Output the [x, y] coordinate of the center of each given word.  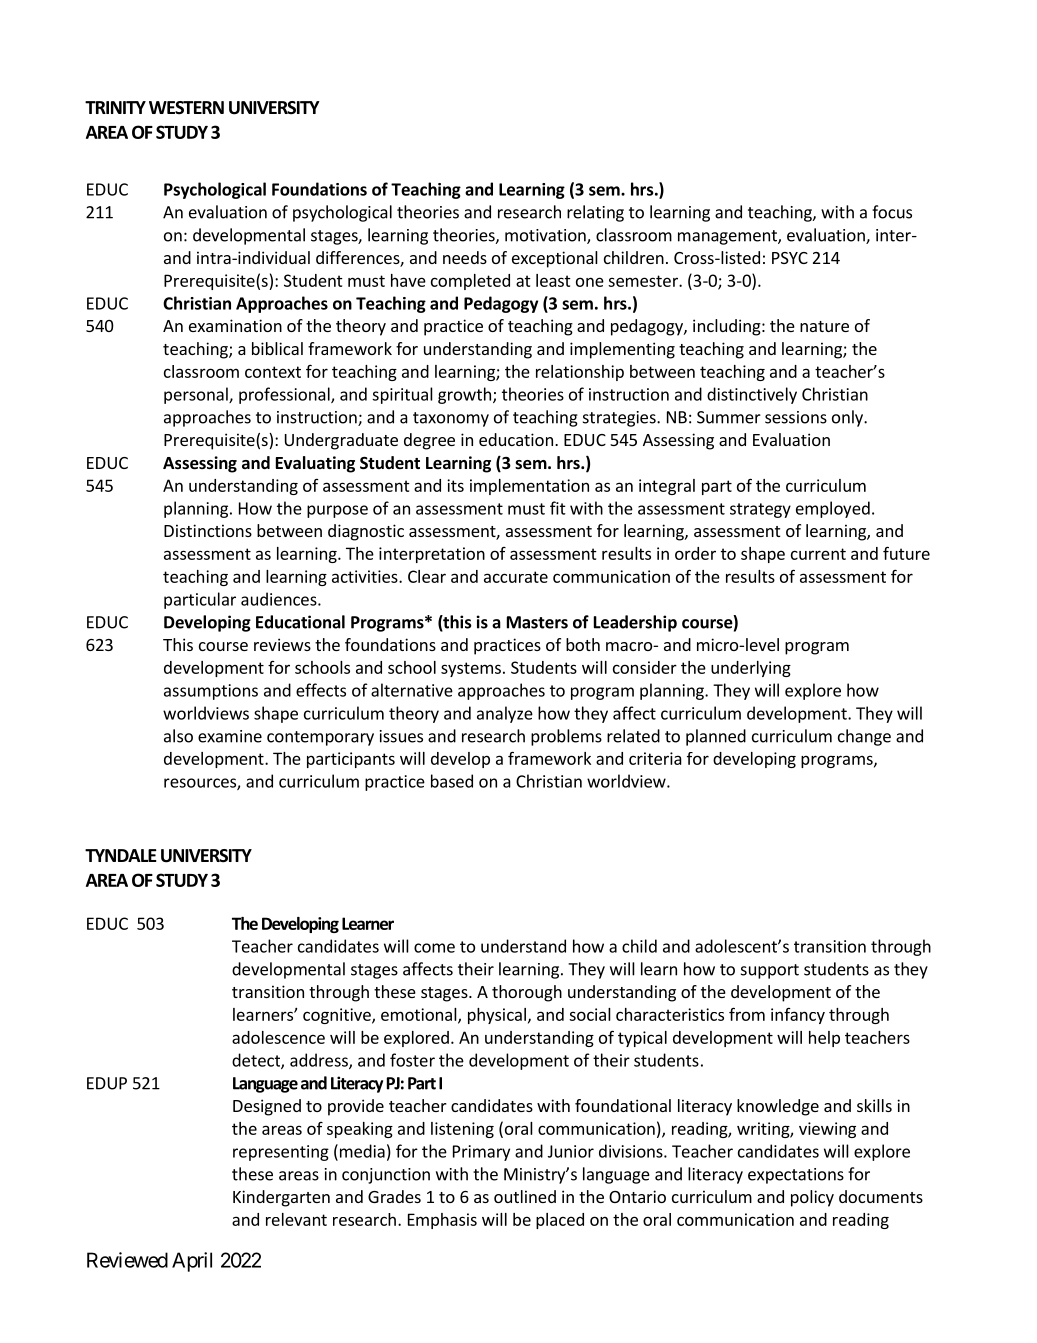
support [770, 971]
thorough [527, 993]
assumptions [211, 692]
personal [197, 395]
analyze [505, 714]
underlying [751, 669]
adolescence [278, 1037]
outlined [525, 1196]
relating [595, 213]
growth [464, 395]
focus [892, 212]
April [192, 1262]
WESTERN [186, 108]
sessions [796, 417]
